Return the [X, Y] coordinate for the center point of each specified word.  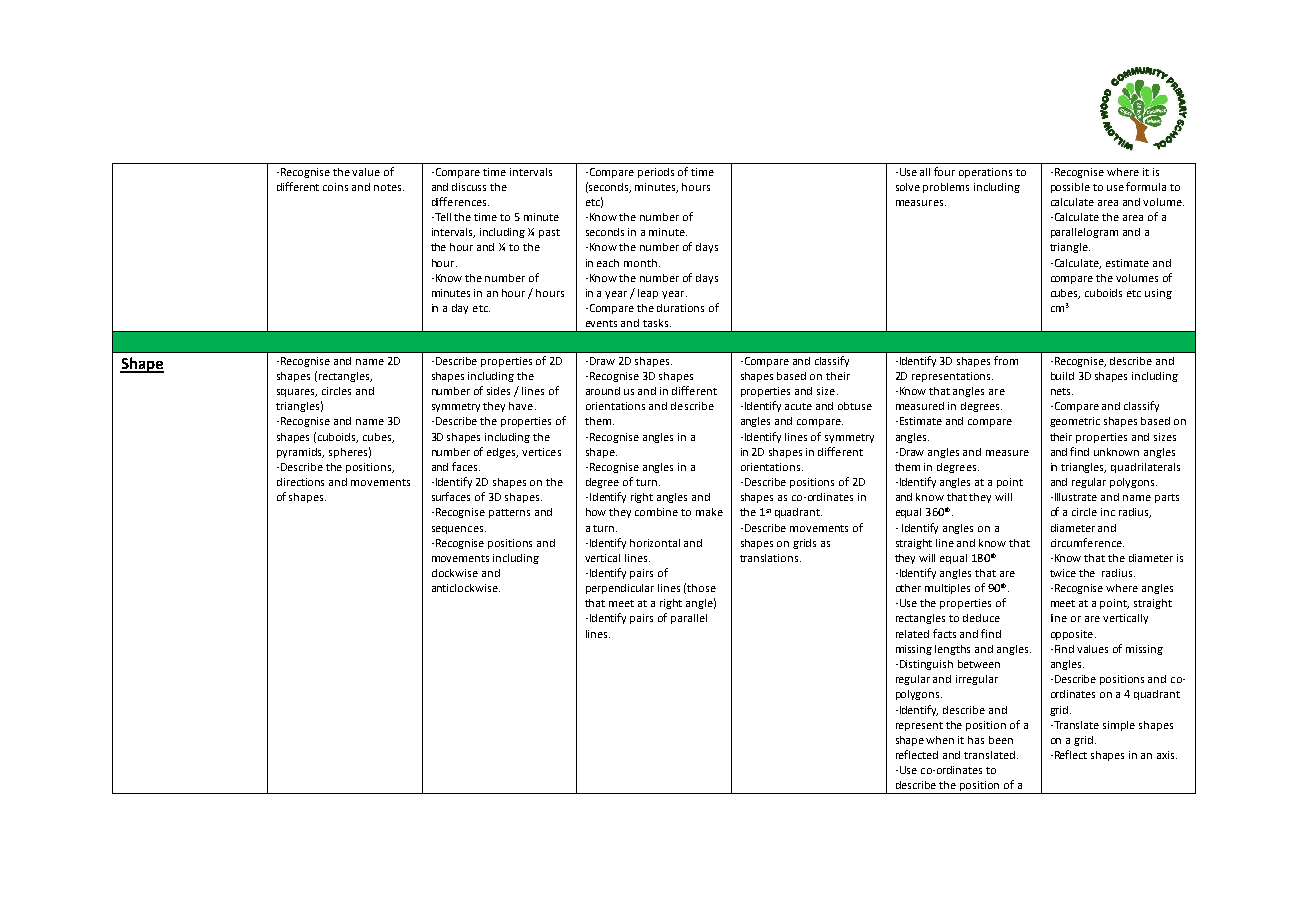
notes [389, 187]
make [709, 512]
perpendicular [620, 589]
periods [656, 173]
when [940, 740]
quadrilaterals [1145, 468]
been [1001, 740]
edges [502, 453]
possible [1070, 188]
